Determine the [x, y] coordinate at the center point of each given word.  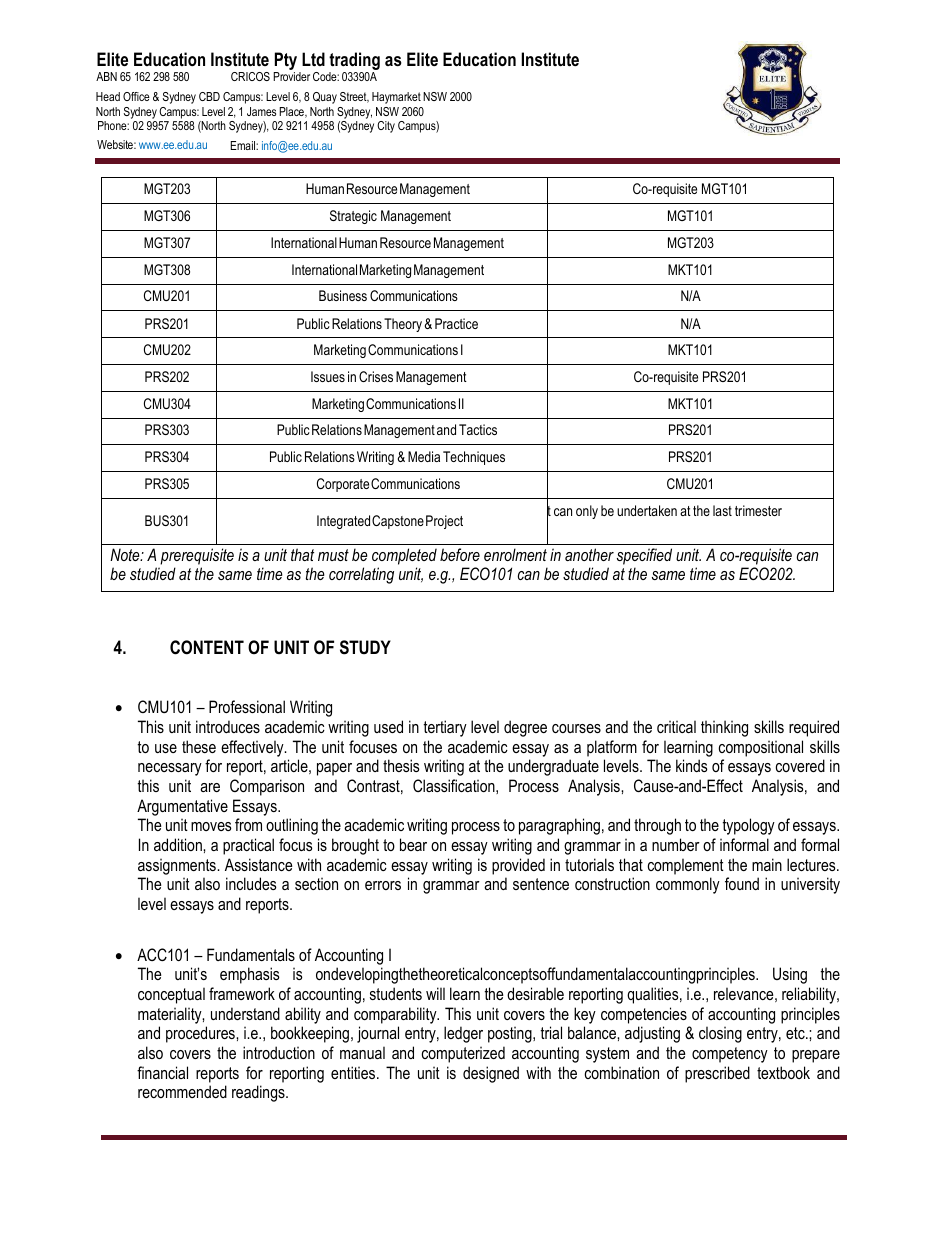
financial [162, 1072]
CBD [209, 96]
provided [518, 866]
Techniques [474, 458]
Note [126, 554]
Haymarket [396, 98]
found [742, 883]
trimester [758, 510]
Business [343, 295]
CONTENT [207, 647]
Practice [456, 323]
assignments [178, 866]
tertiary [445, 728]
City [386, 127]
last [722, 510]
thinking [724, 728]
